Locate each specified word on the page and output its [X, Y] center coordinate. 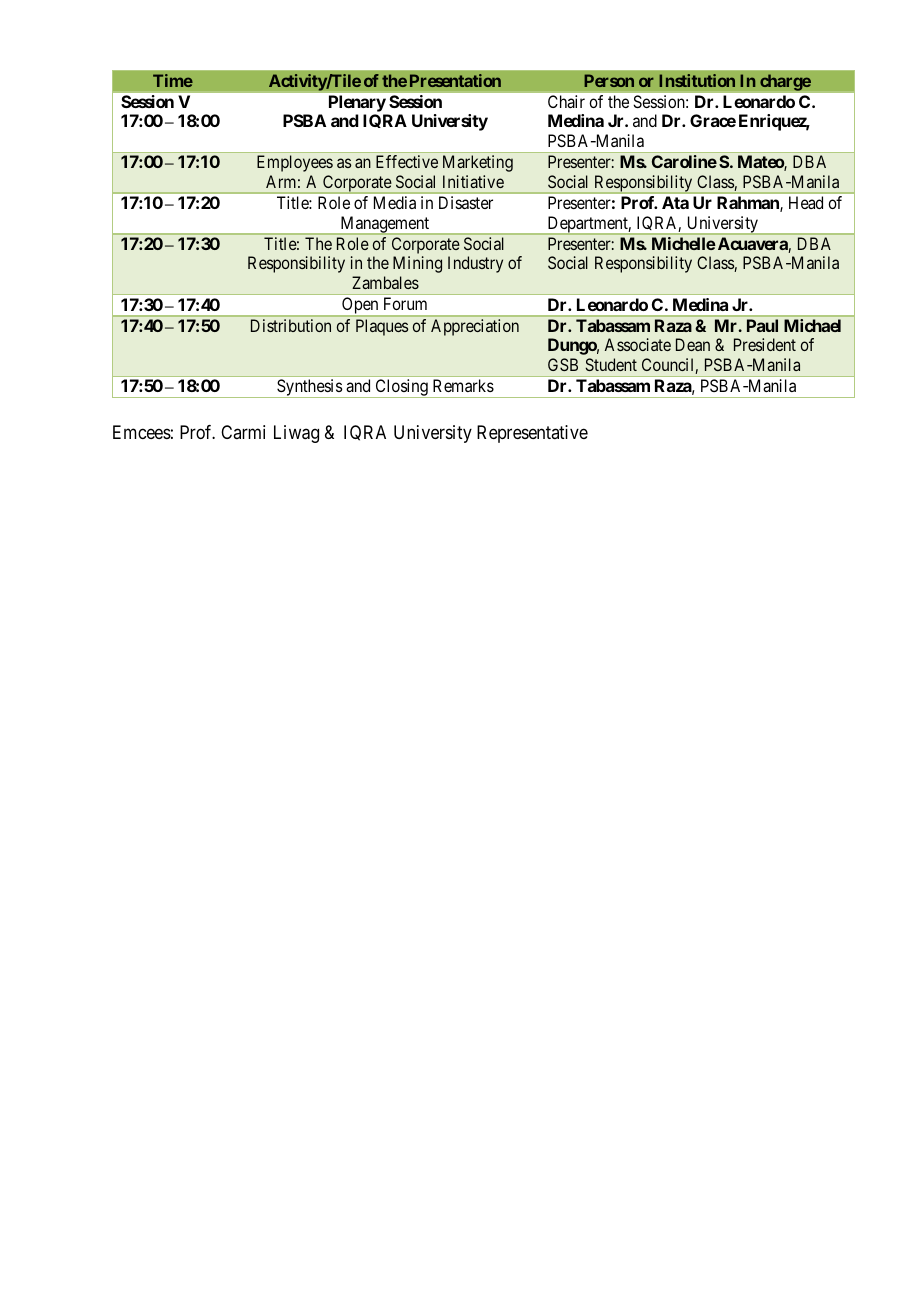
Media [395, 202]
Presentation [455, 80]
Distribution [291, 325]
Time [173, 80]
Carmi [243, 432]
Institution [697, 80]
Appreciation [475, 327]
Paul [762, 325]
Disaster [466, 202]
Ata [675, 202]
